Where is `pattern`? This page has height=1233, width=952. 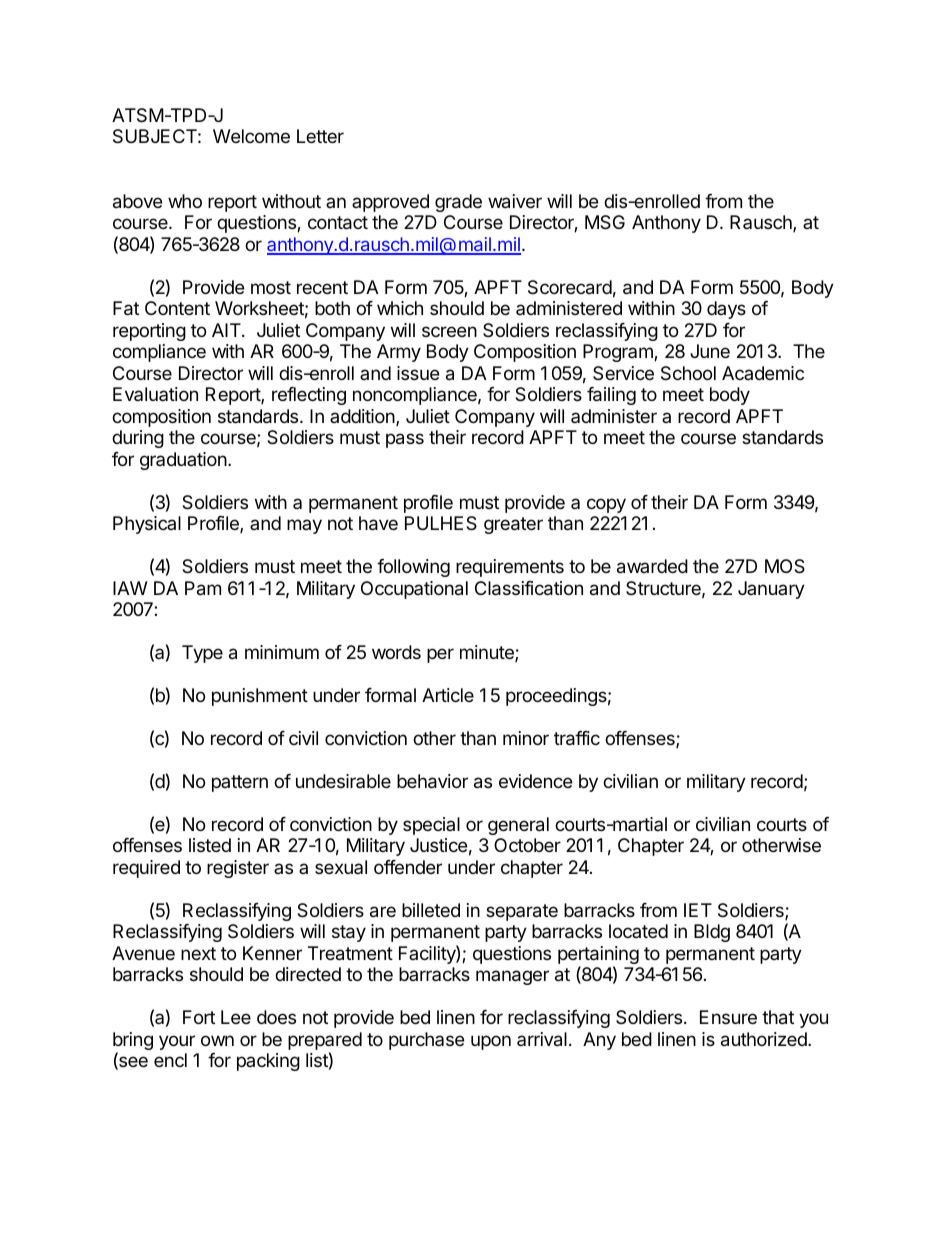 pattern is located at coordinates (240, 783).
